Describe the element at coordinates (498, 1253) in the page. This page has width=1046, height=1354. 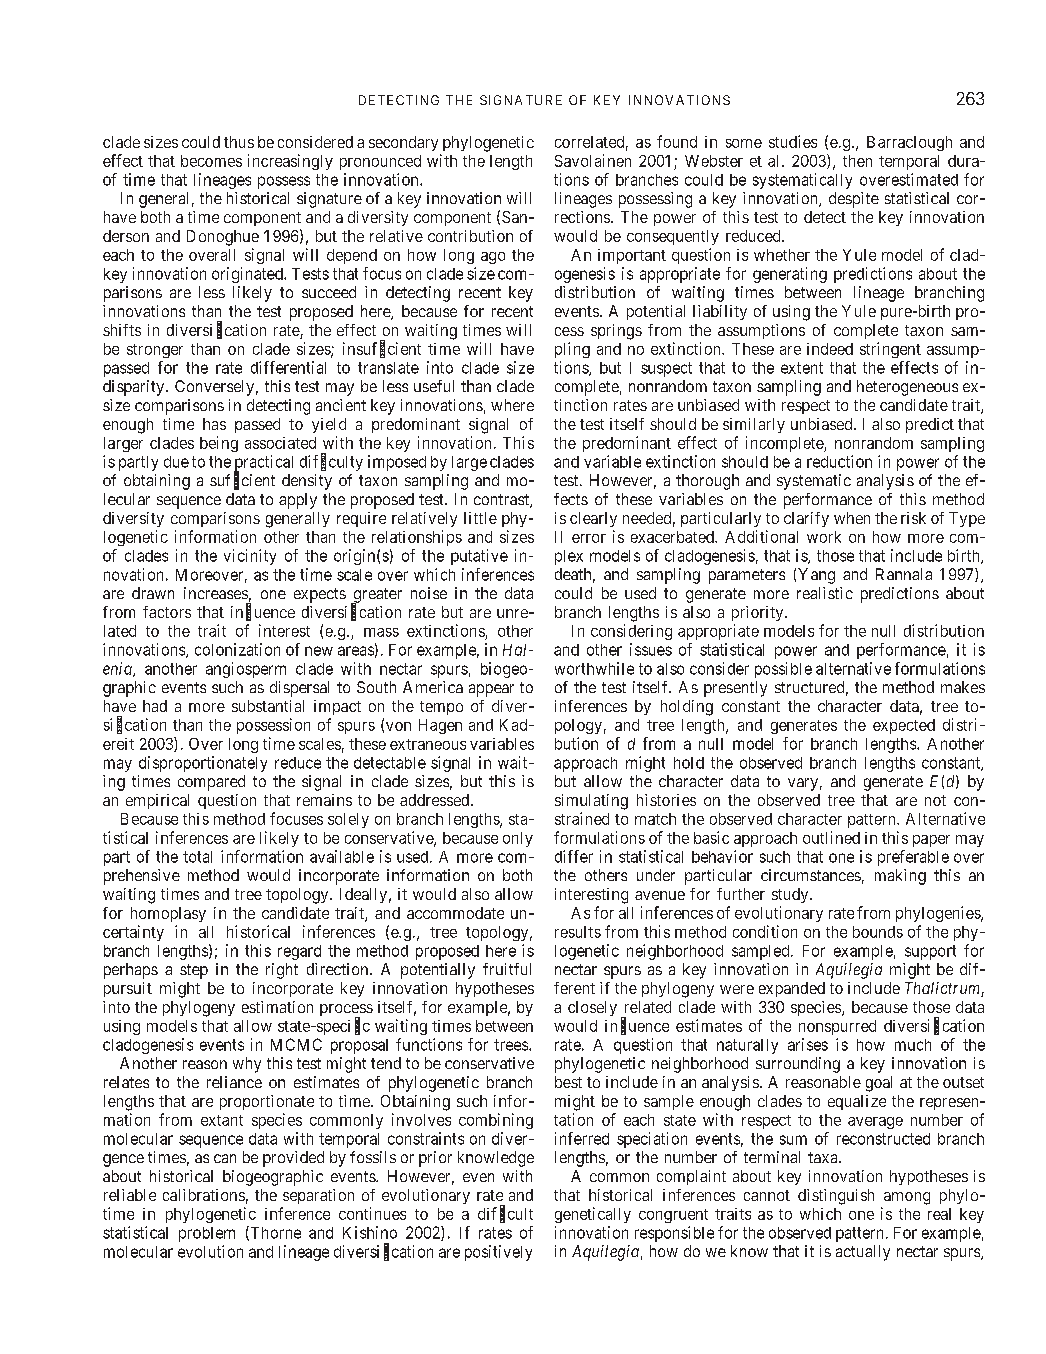
I see `positively` at that location.
